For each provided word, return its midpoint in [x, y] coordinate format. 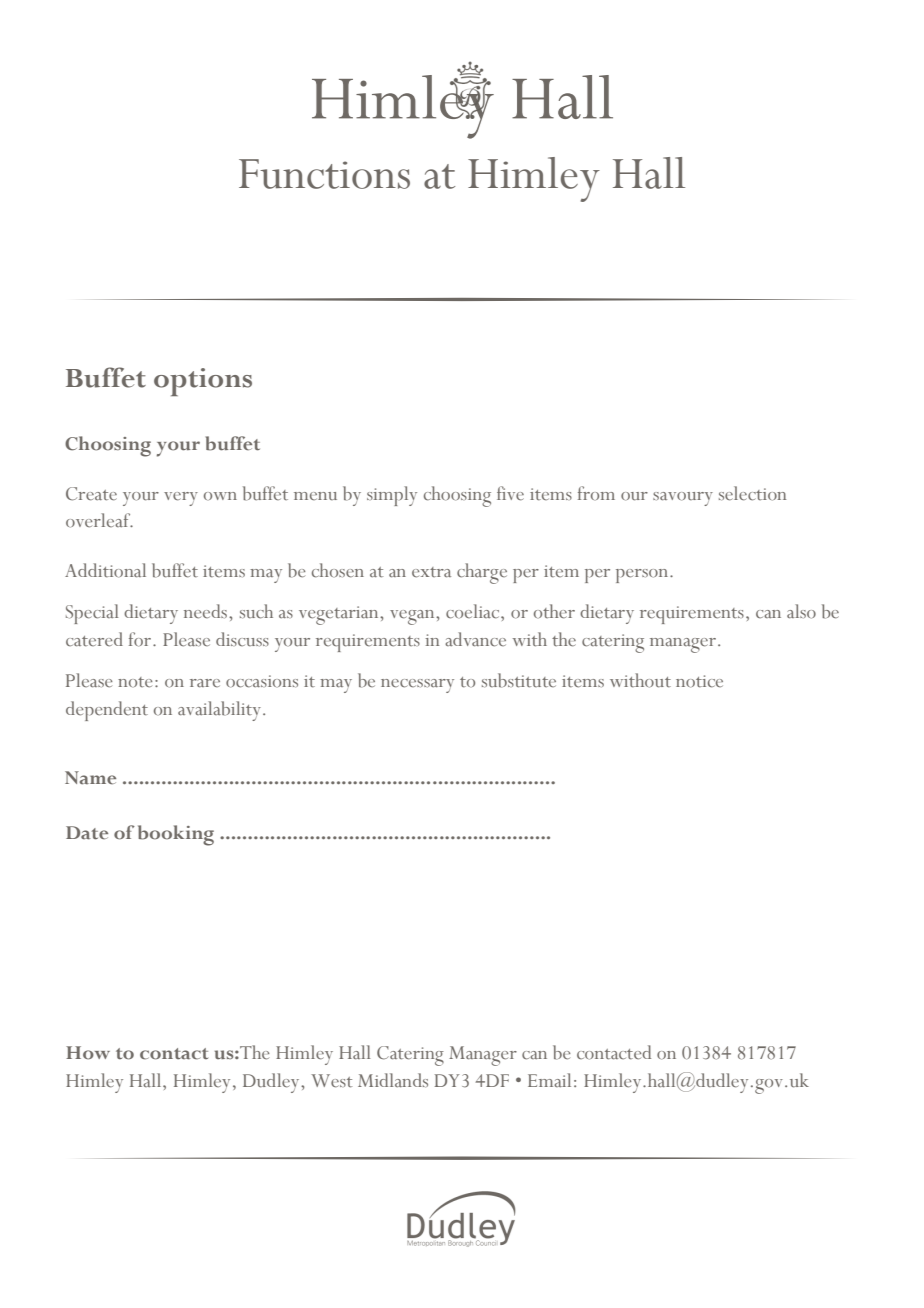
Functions [324, 174]
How [88, 1053]
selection [752, 493]
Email [549, 1080]
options [203, 382]
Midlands [393, 1080]
